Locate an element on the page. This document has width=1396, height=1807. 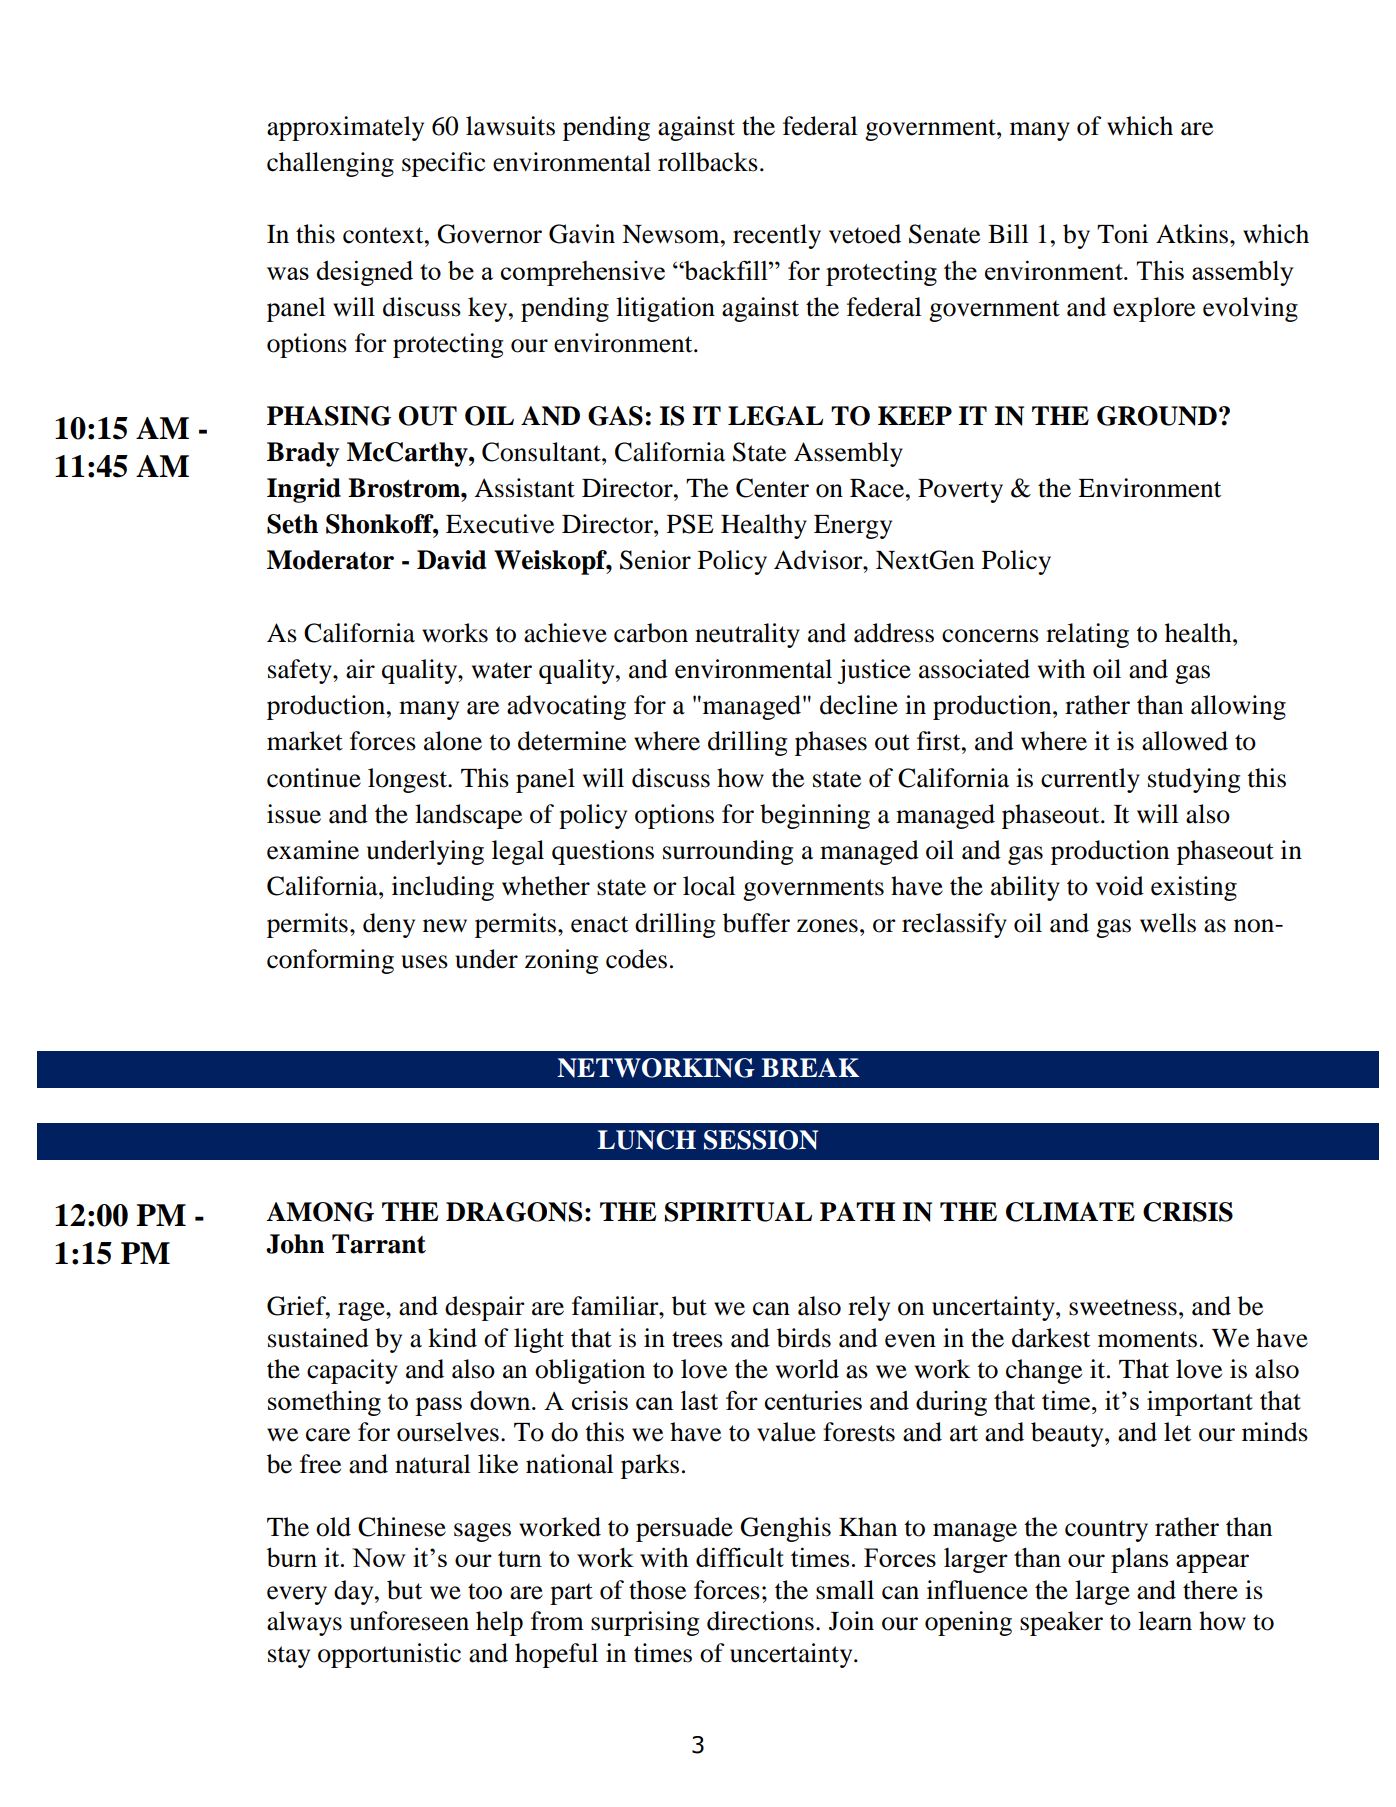
buffer is located at coordinates (756, 923).
